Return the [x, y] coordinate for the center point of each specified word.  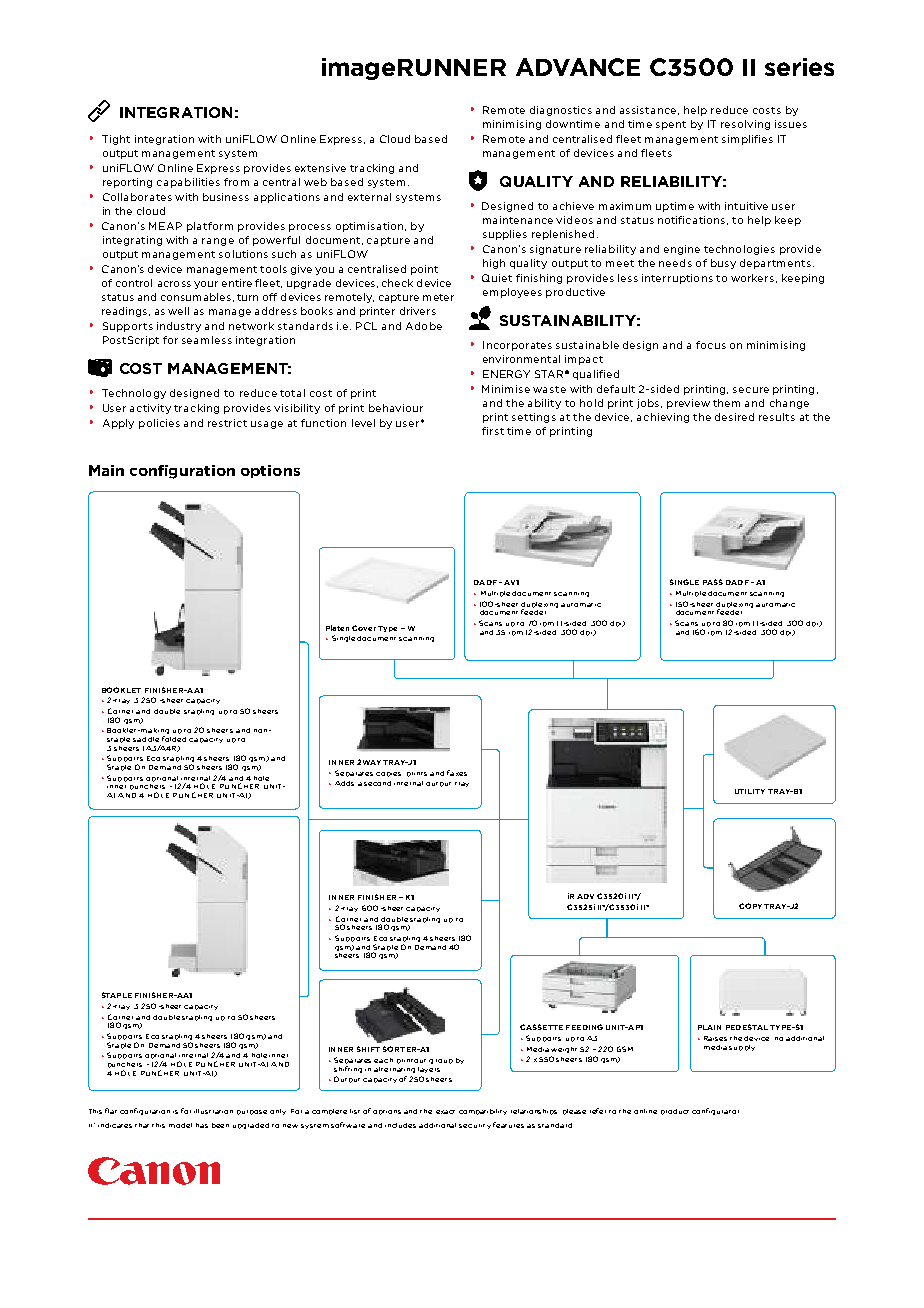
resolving [745, 125]
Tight [116, 140]
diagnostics [561, 111]
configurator [715, 1111]
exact [445, 1112]
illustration [213, 1111]
